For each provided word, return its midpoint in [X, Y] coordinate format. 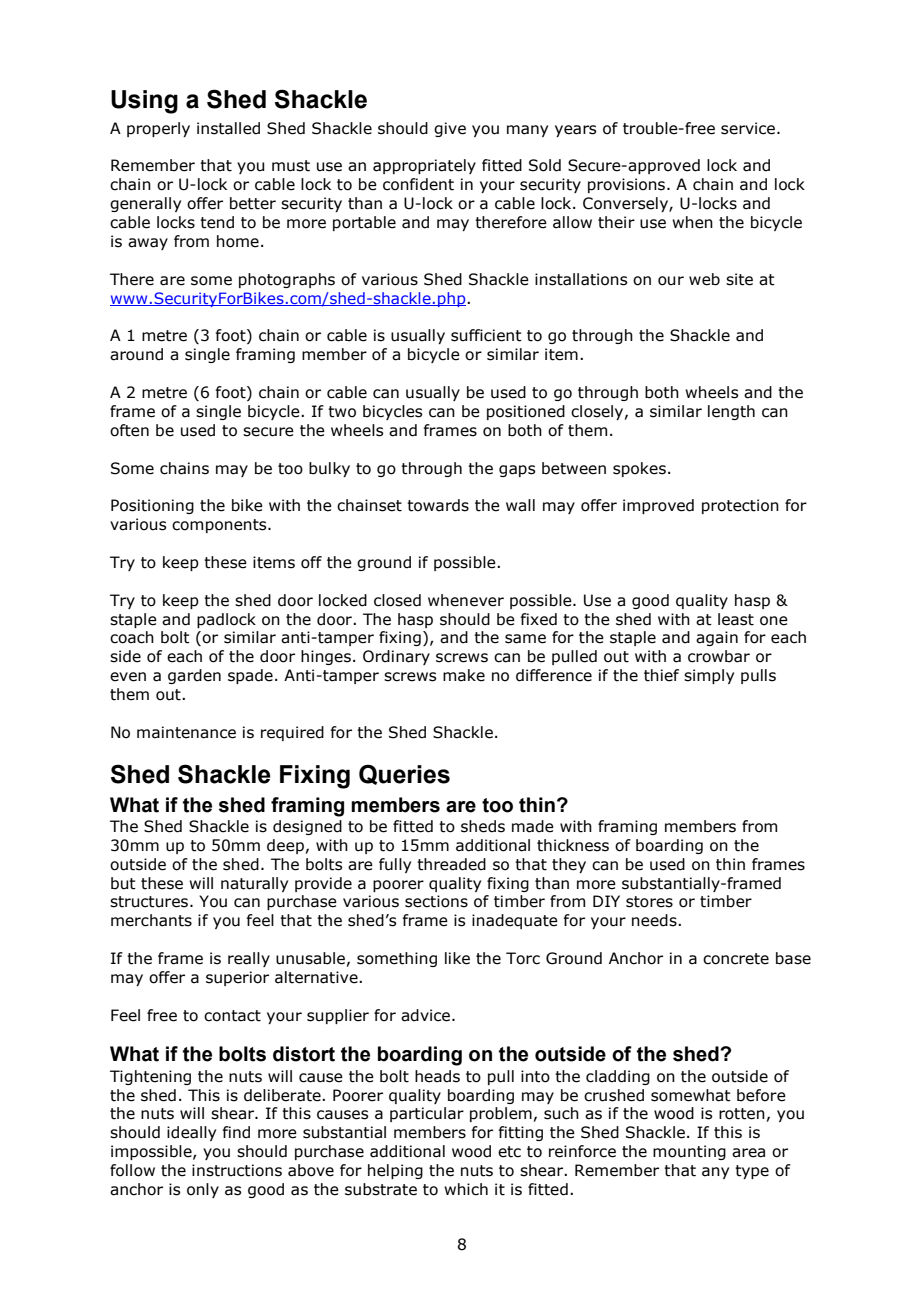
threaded [451, 864]
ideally [191, 1133]
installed [228, 128]
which [466, 1189]
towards [438, 505]
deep [285, 846]
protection [740, 506]
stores [649, 902]
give [450, 129]
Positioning [152, 506]
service [749, 128]
